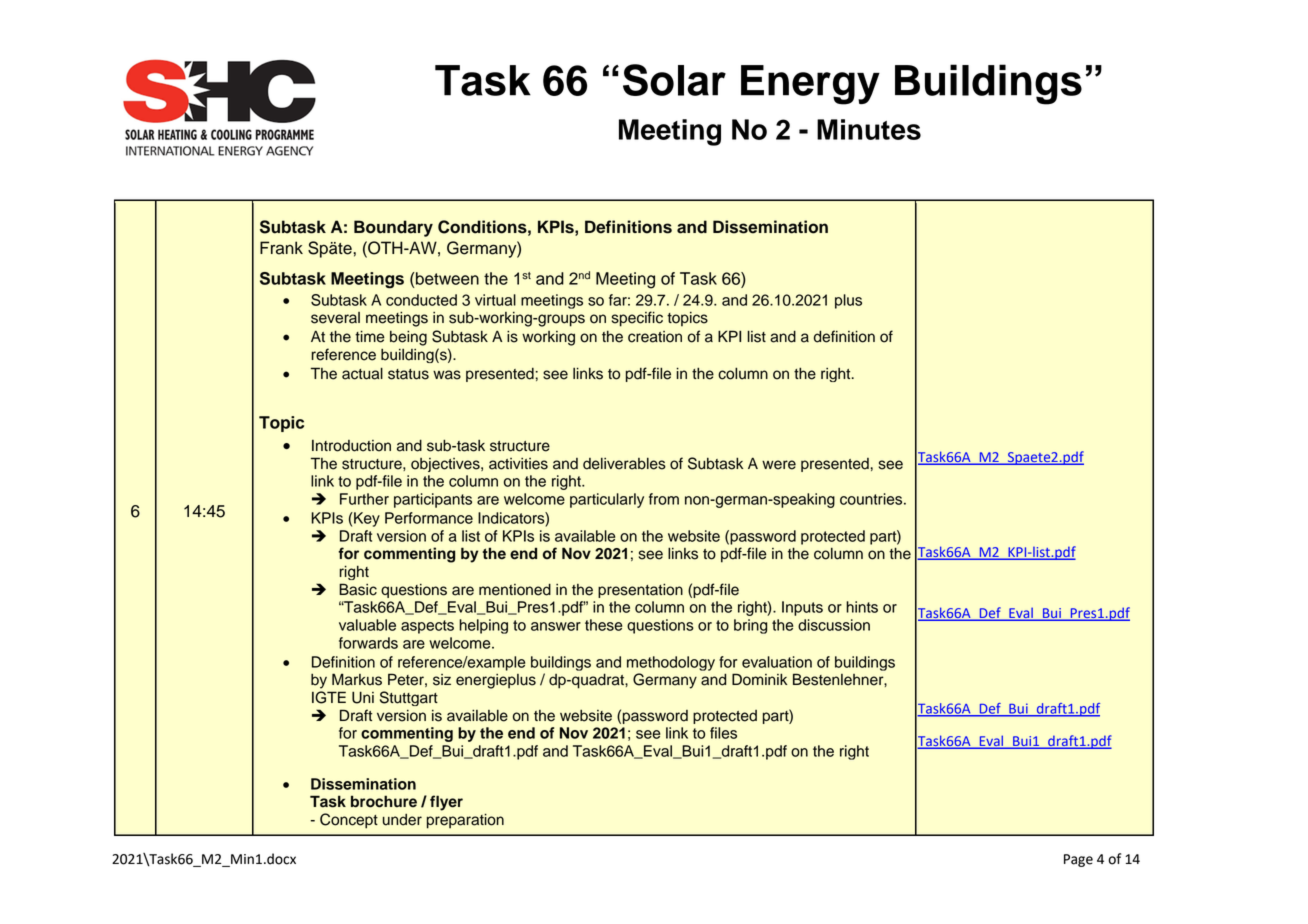  Describe the element at coordinates (402, 820) in the image. I see `under` at that location.
